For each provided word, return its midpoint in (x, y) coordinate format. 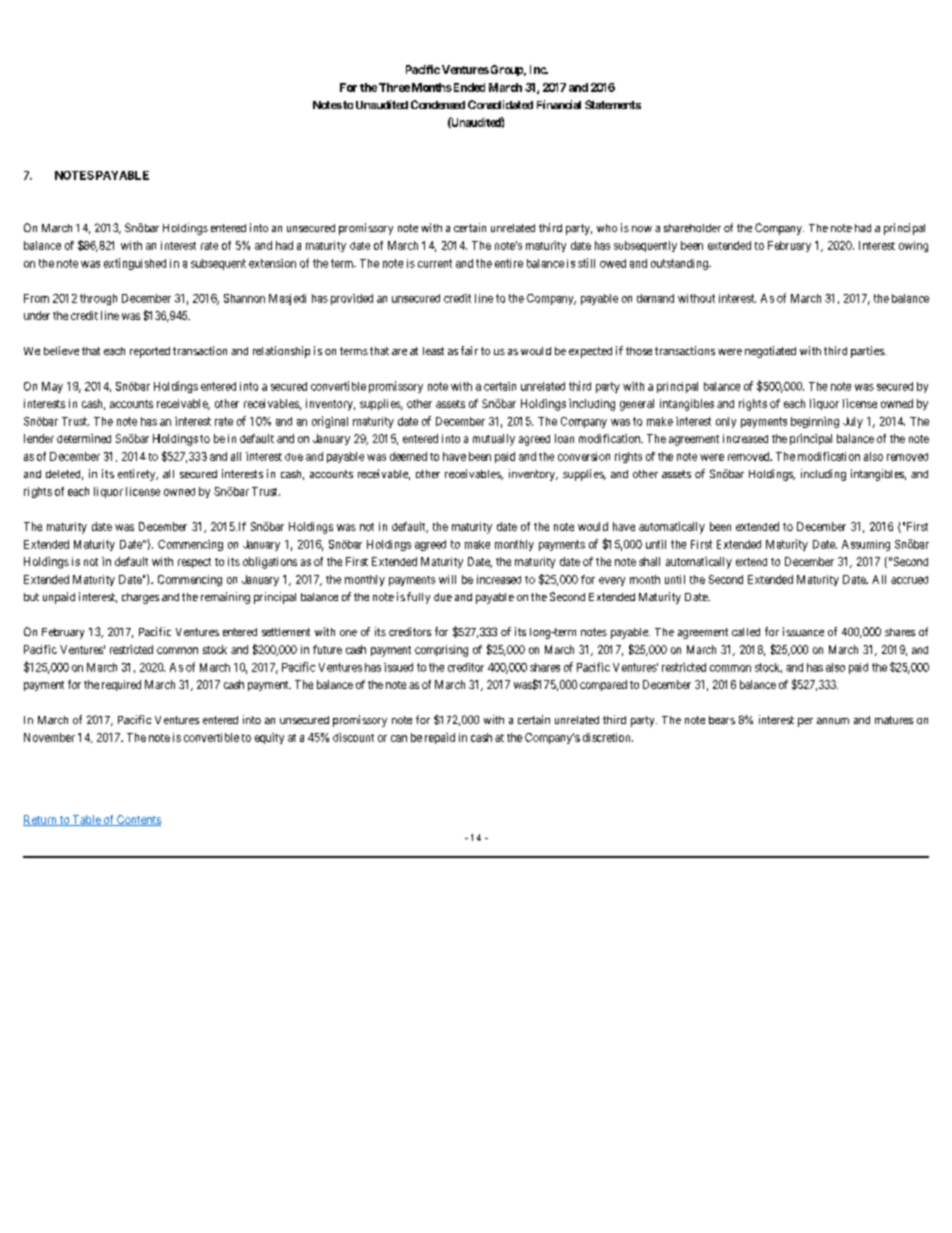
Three (394, 87)
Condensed (438, 104)
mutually (494, 440)
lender (39, 438)
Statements (613, 104)
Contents (138, 820)
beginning (815, 422)
